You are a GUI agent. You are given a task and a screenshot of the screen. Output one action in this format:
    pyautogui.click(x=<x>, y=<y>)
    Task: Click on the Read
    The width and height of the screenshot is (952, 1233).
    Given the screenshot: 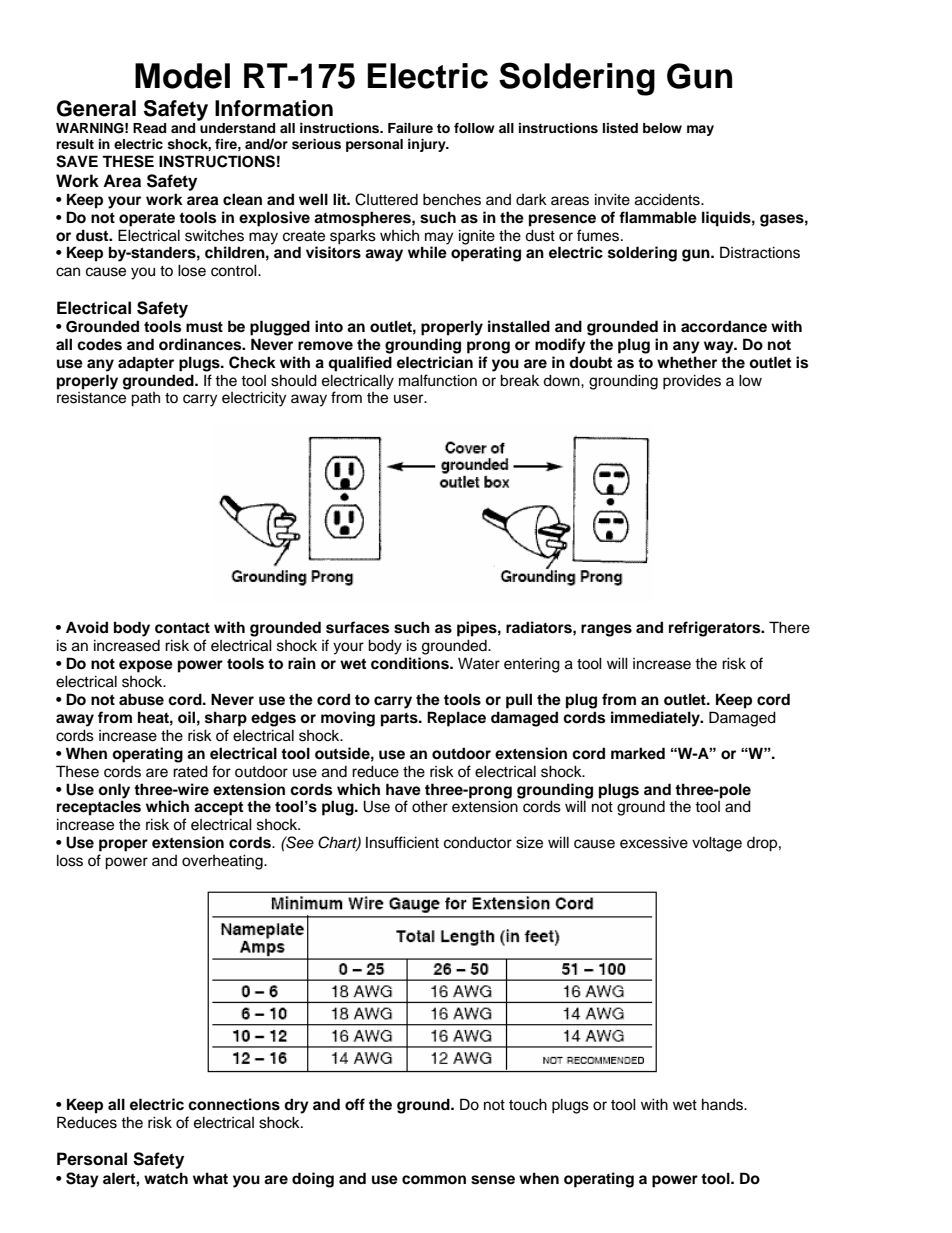 What is the action you would take?
    pyautogui.click(x=149, y=128)
